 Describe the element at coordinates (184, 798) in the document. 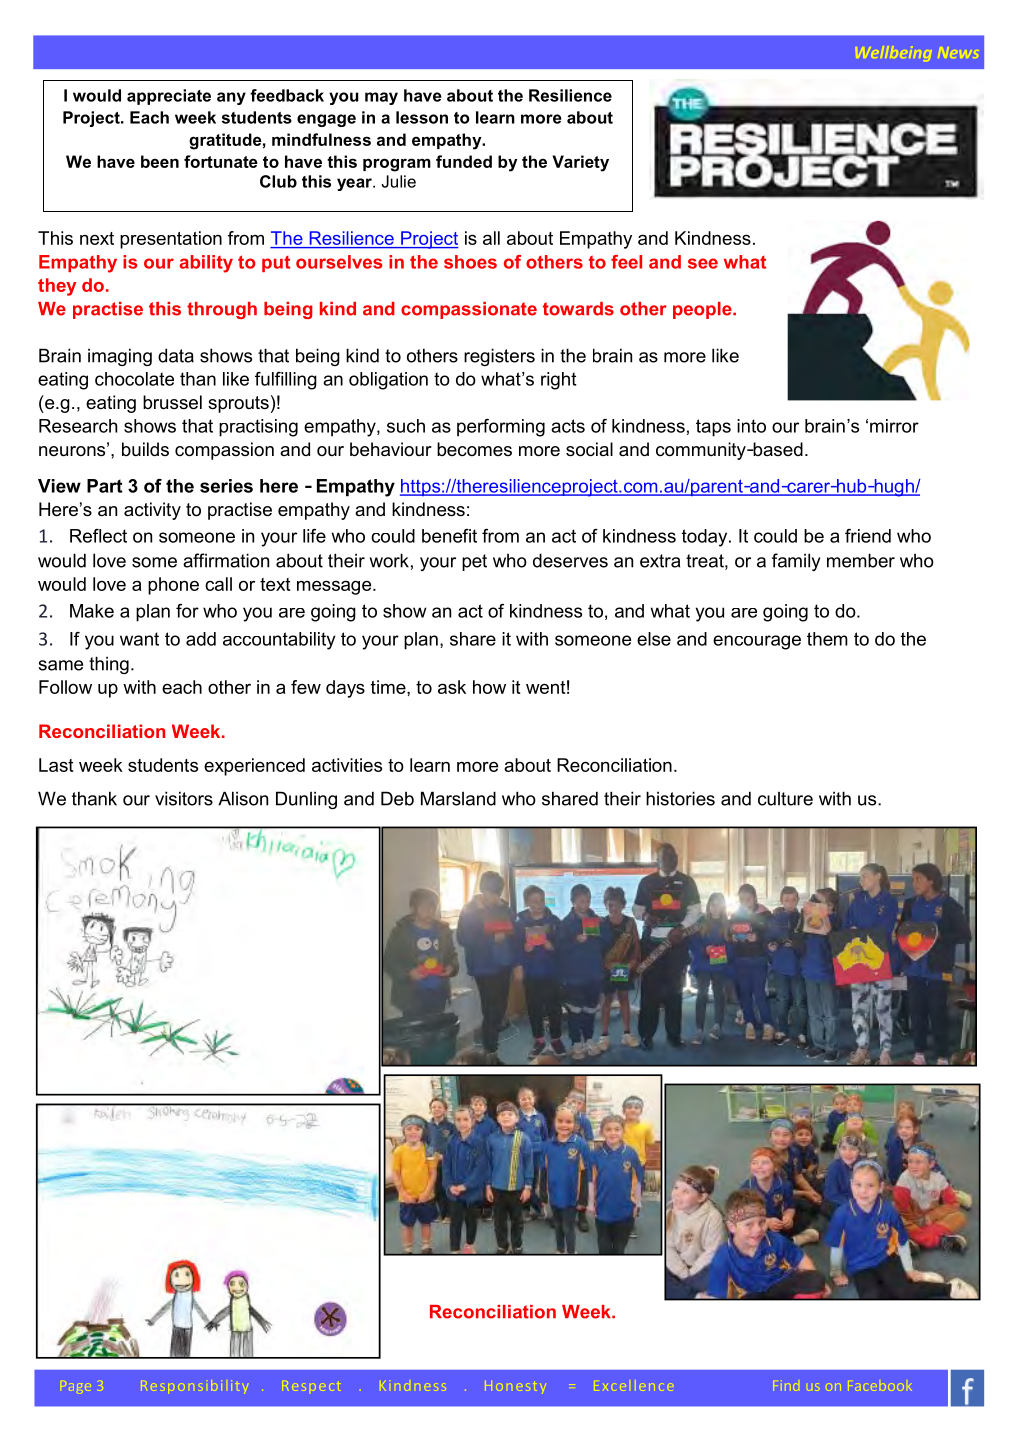

I see `visitors` at that location.
